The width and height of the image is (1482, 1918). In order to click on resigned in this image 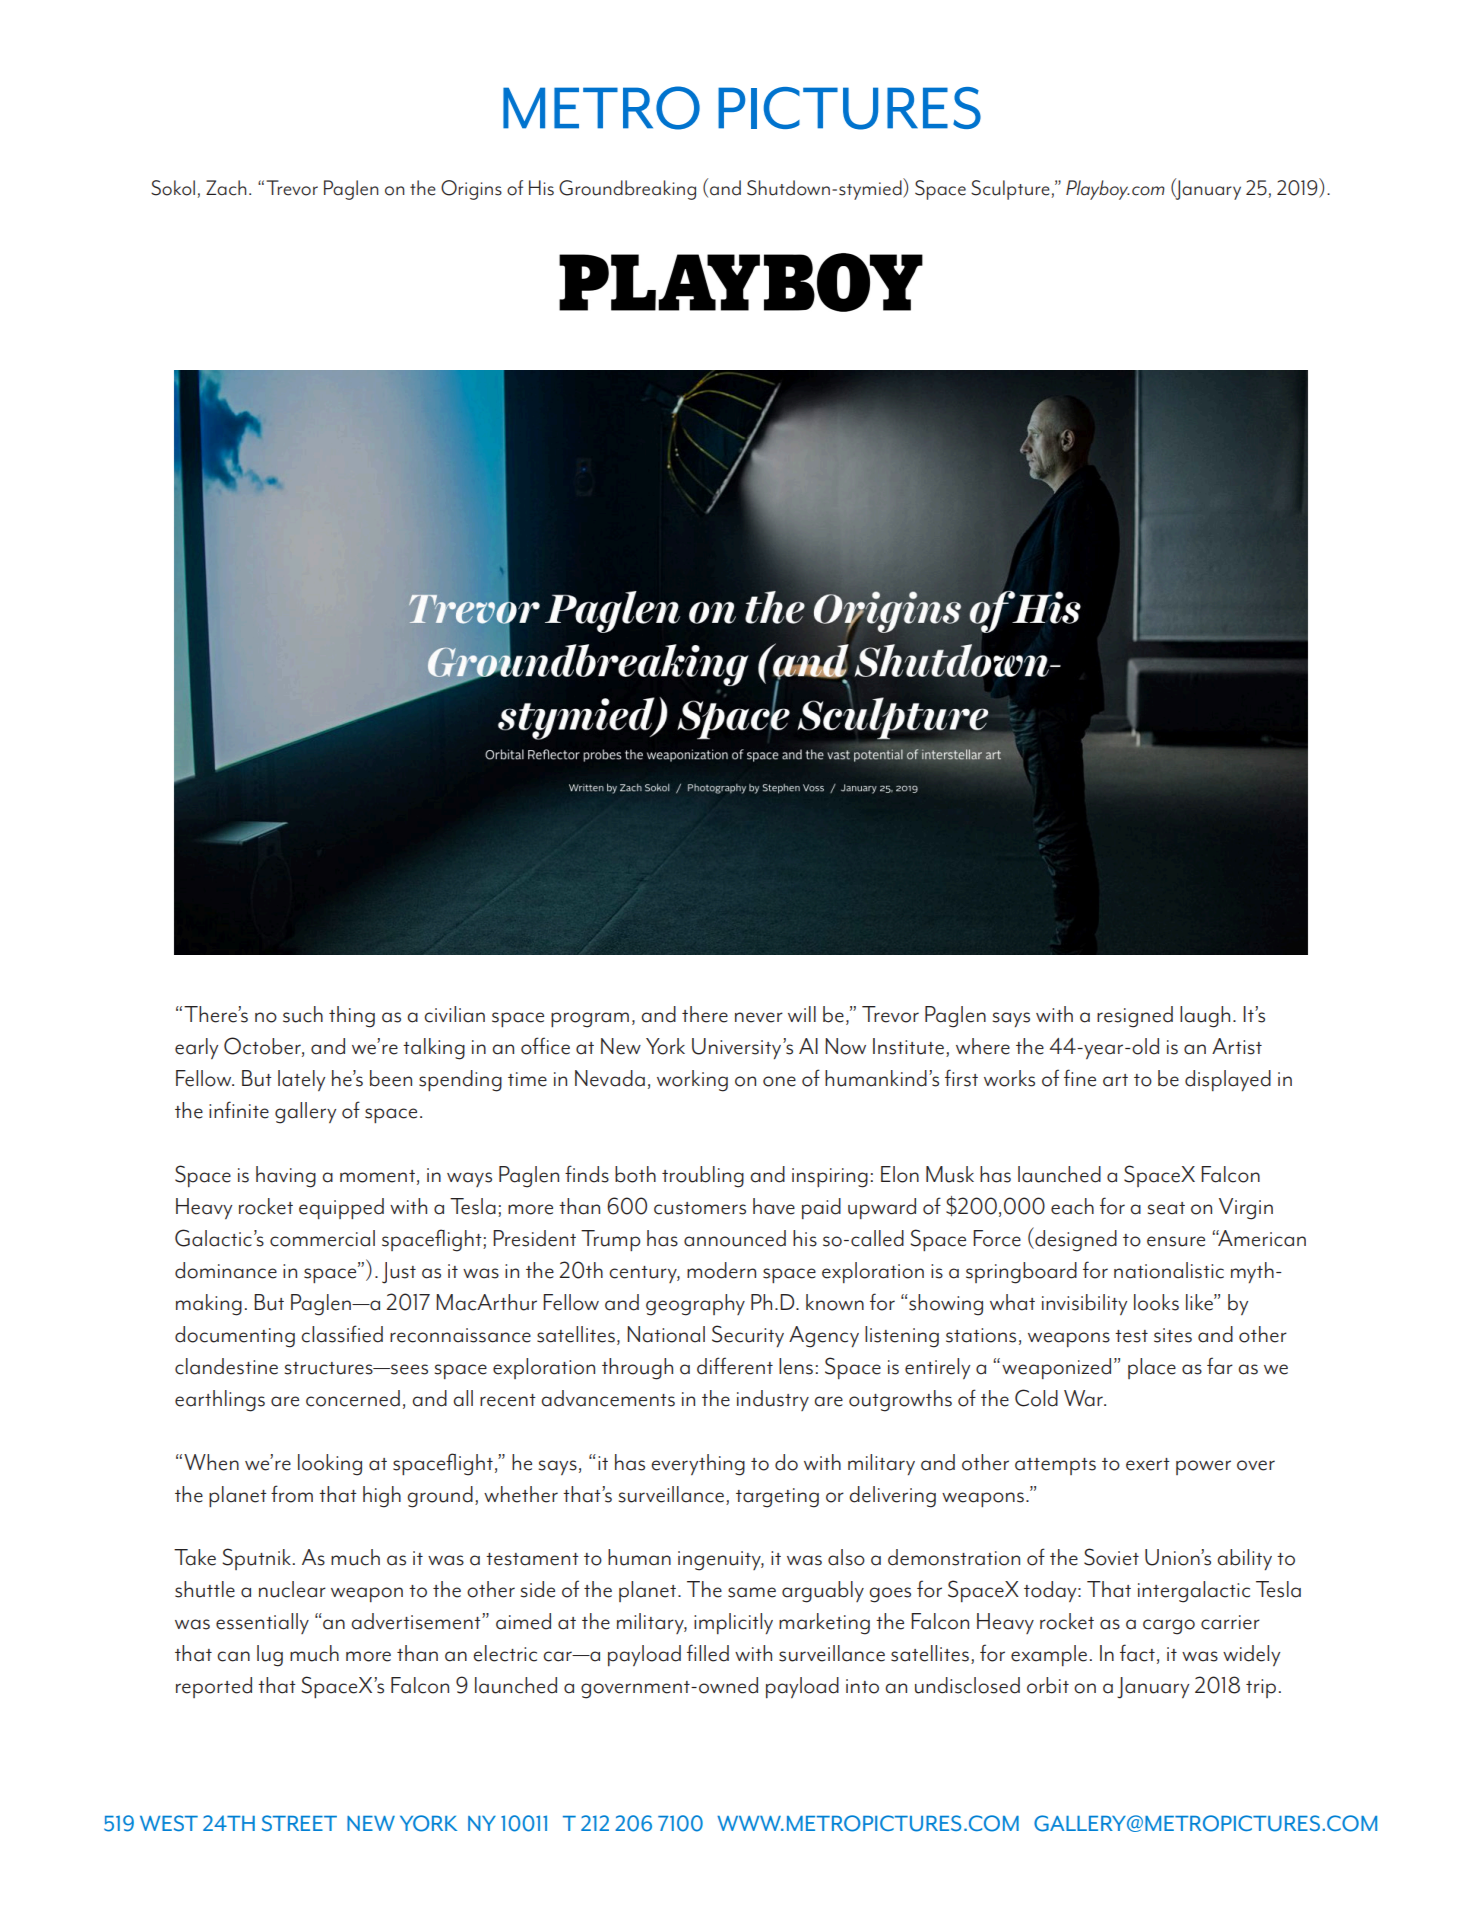, I will do `click(1135, 1017)`.
